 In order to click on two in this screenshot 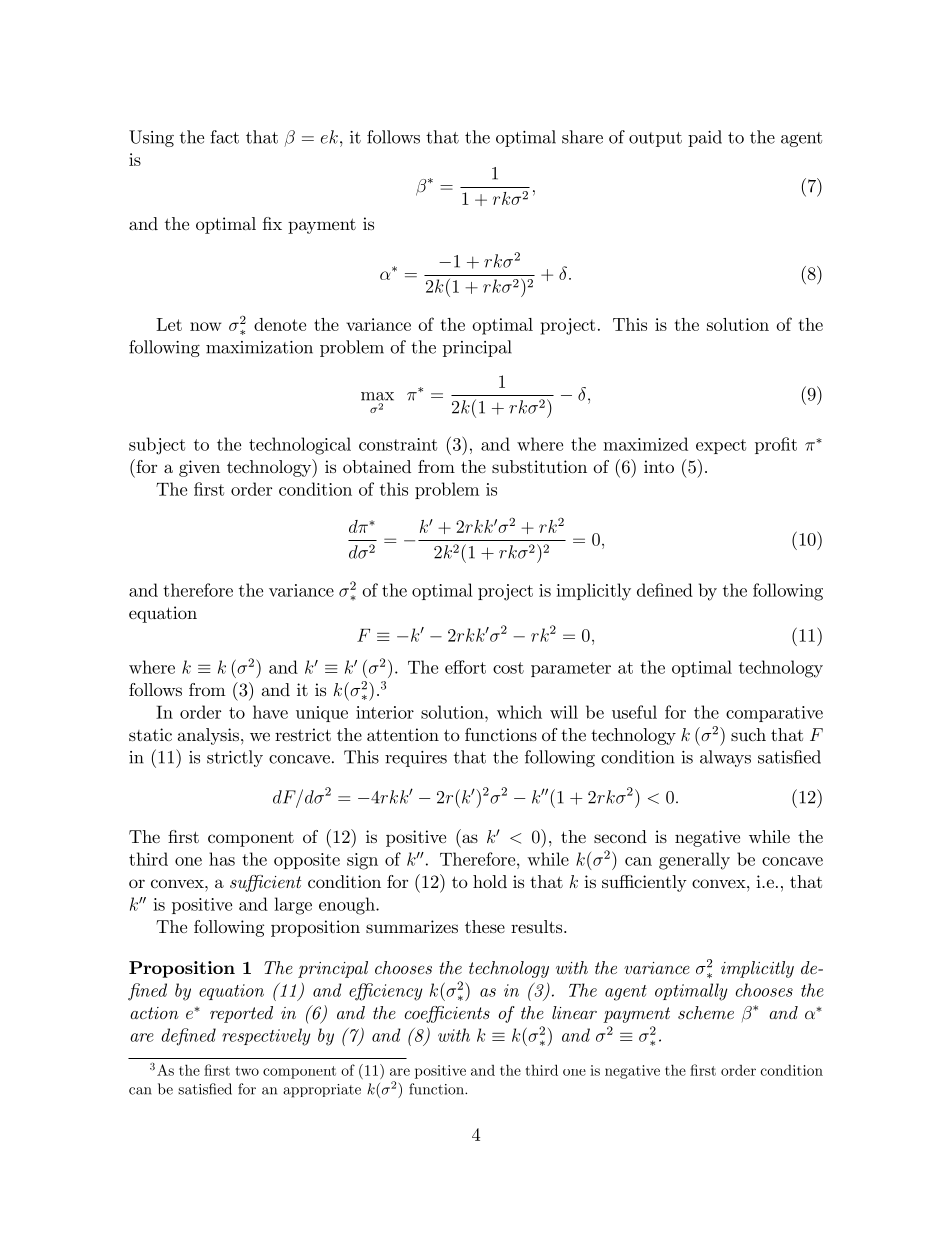, I will do `click(247, 1071)`.
